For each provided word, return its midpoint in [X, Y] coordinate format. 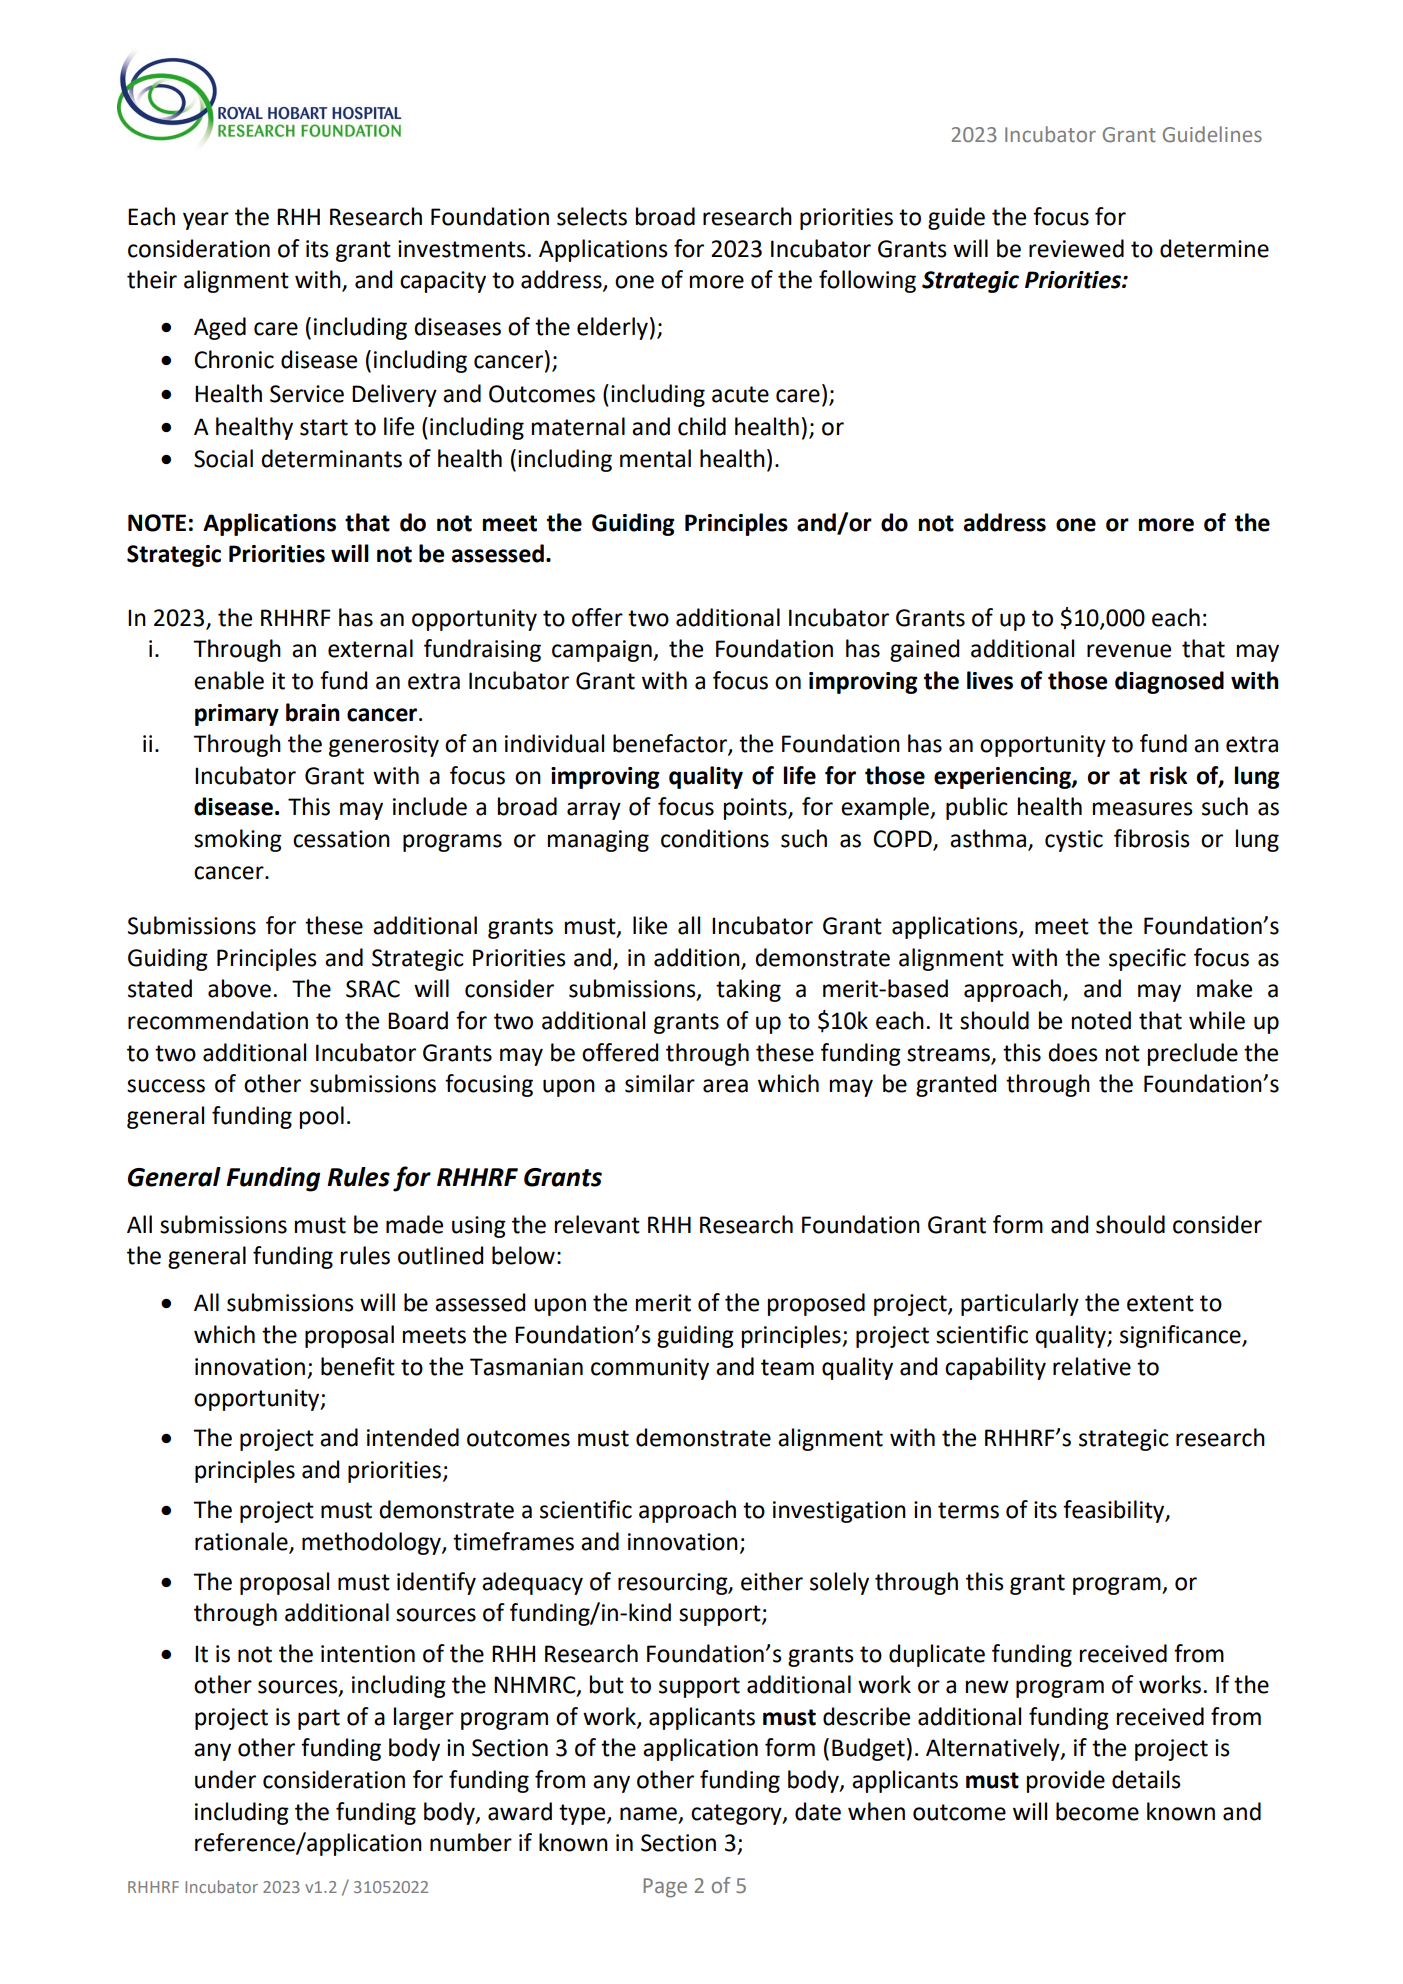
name [648, 1814]
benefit [358, 1366]
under [225, 1779]
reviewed [1076, 248]
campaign [603, 651]
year [206, 221]
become [1097, 1811]
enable [229, 680]
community [650, 1369]
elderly [612, 328]
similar [660, 1083]
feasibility [1115, 1511]
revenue [1129, 651]
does [1073, 1052]
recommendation [218, 1020]
